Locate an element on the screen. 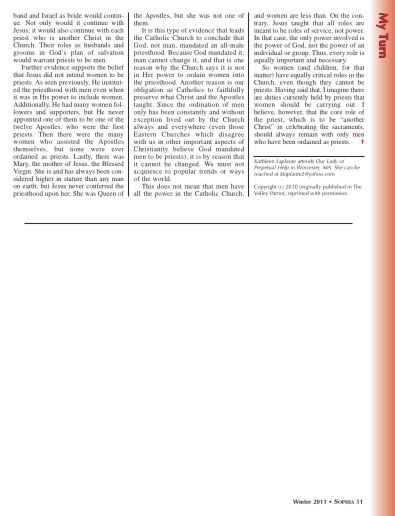  world is located at coordinates (161, 178).
